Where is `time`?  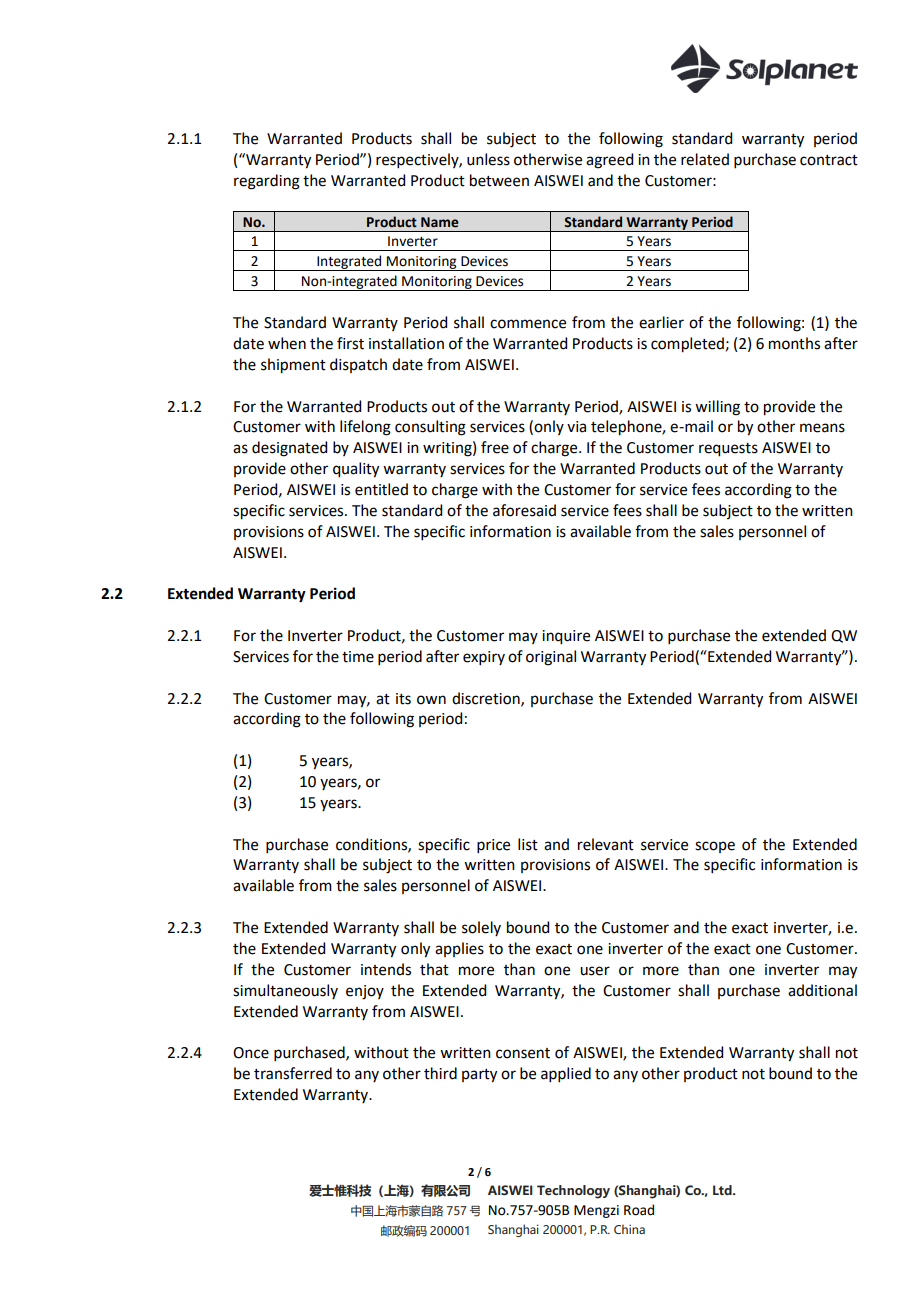 time is located at coordinates (358, 657).
